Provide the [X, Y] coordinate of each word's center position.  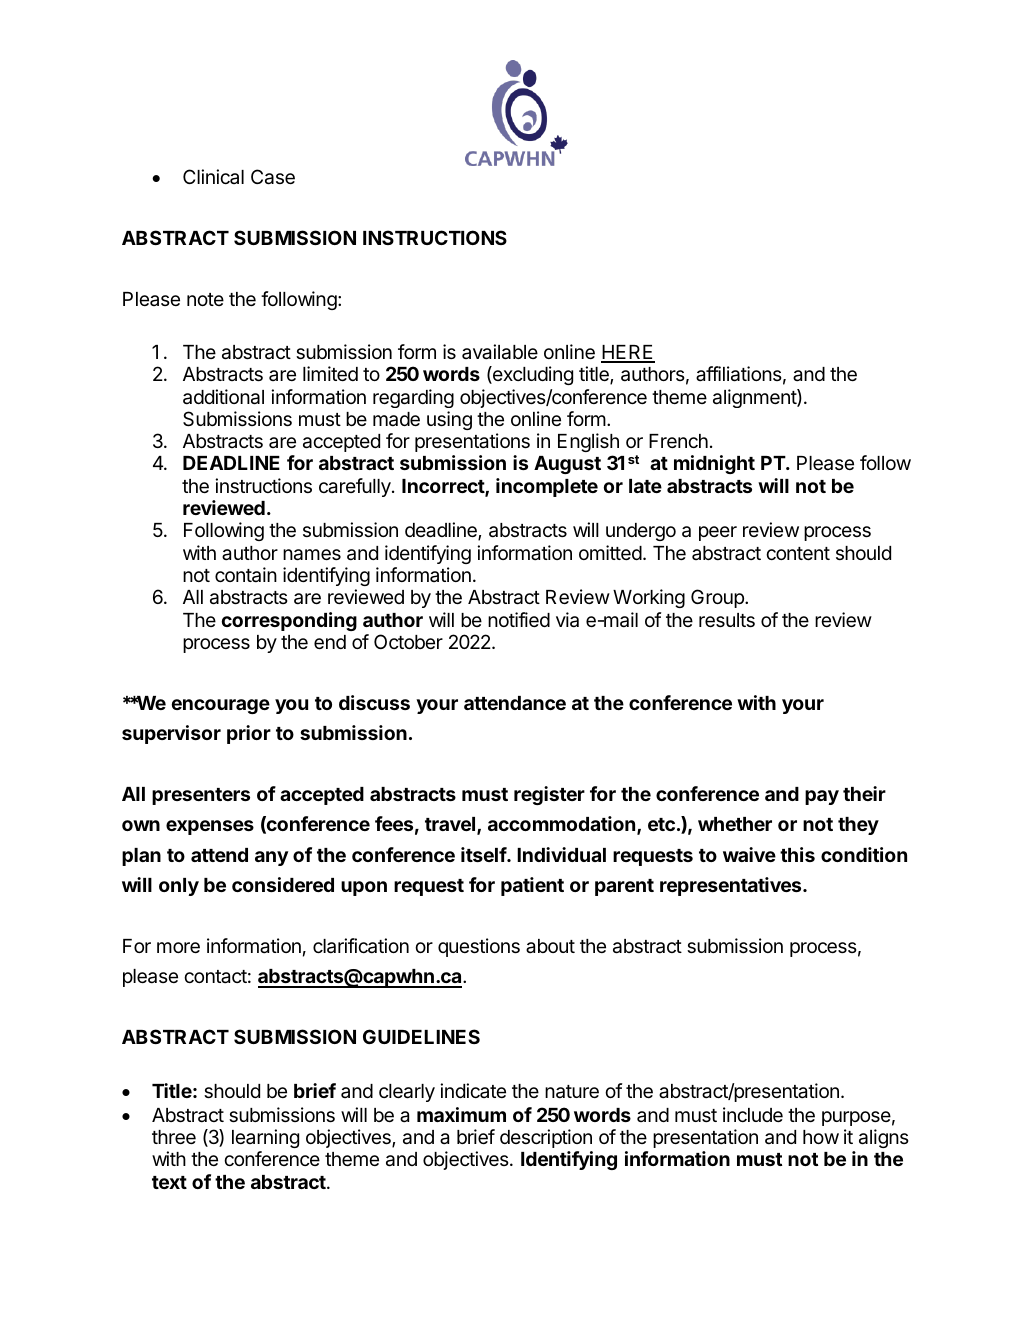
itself [484, 854]
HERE [628, 353]
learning [265, 1138]
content [798, 553]
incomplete [547, 487]
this [797, 854]
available [500, 352]
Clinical [213, 176]
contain [246, 575]
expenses [210, 827]
